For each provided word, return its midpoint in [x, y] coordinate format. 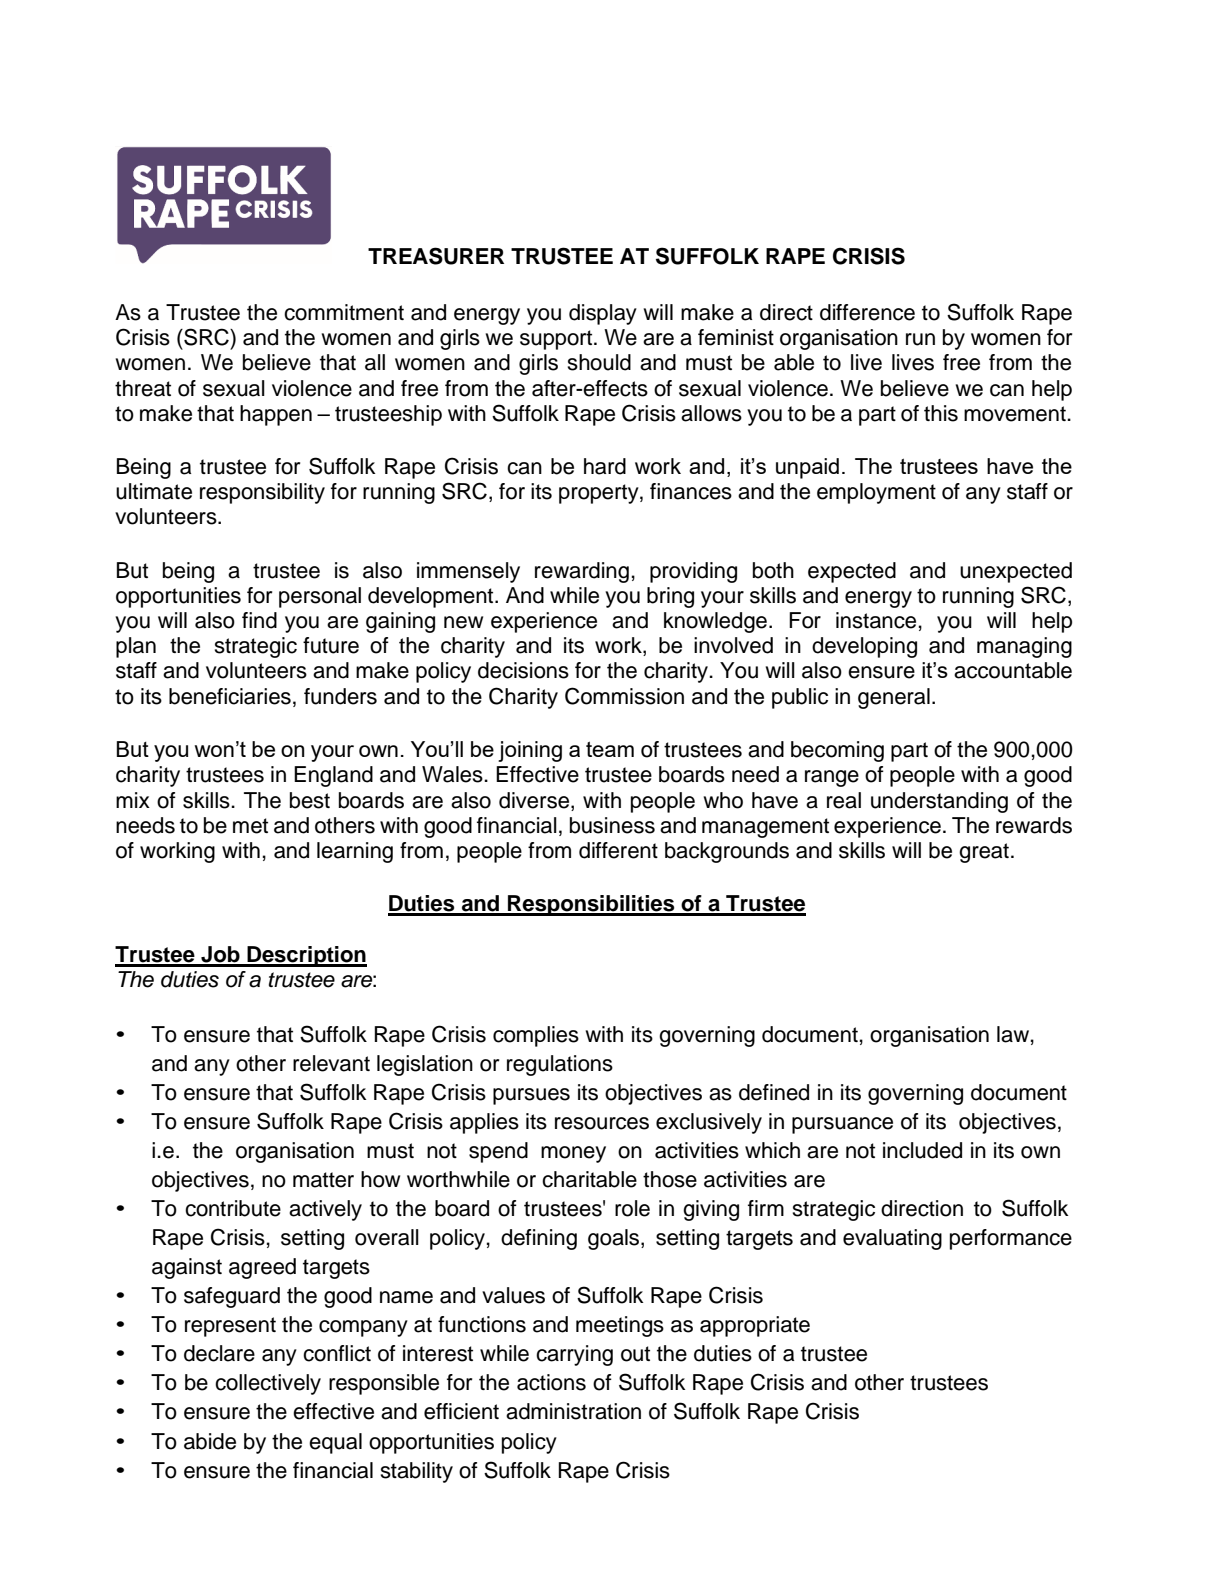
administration [573, 1411]
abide [210, 1441]
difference [867, 312]
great [984, 853]
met [250, 826]
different [618, 850]
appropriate [755, 1326]
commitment [344, 312]
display [603, 314]
